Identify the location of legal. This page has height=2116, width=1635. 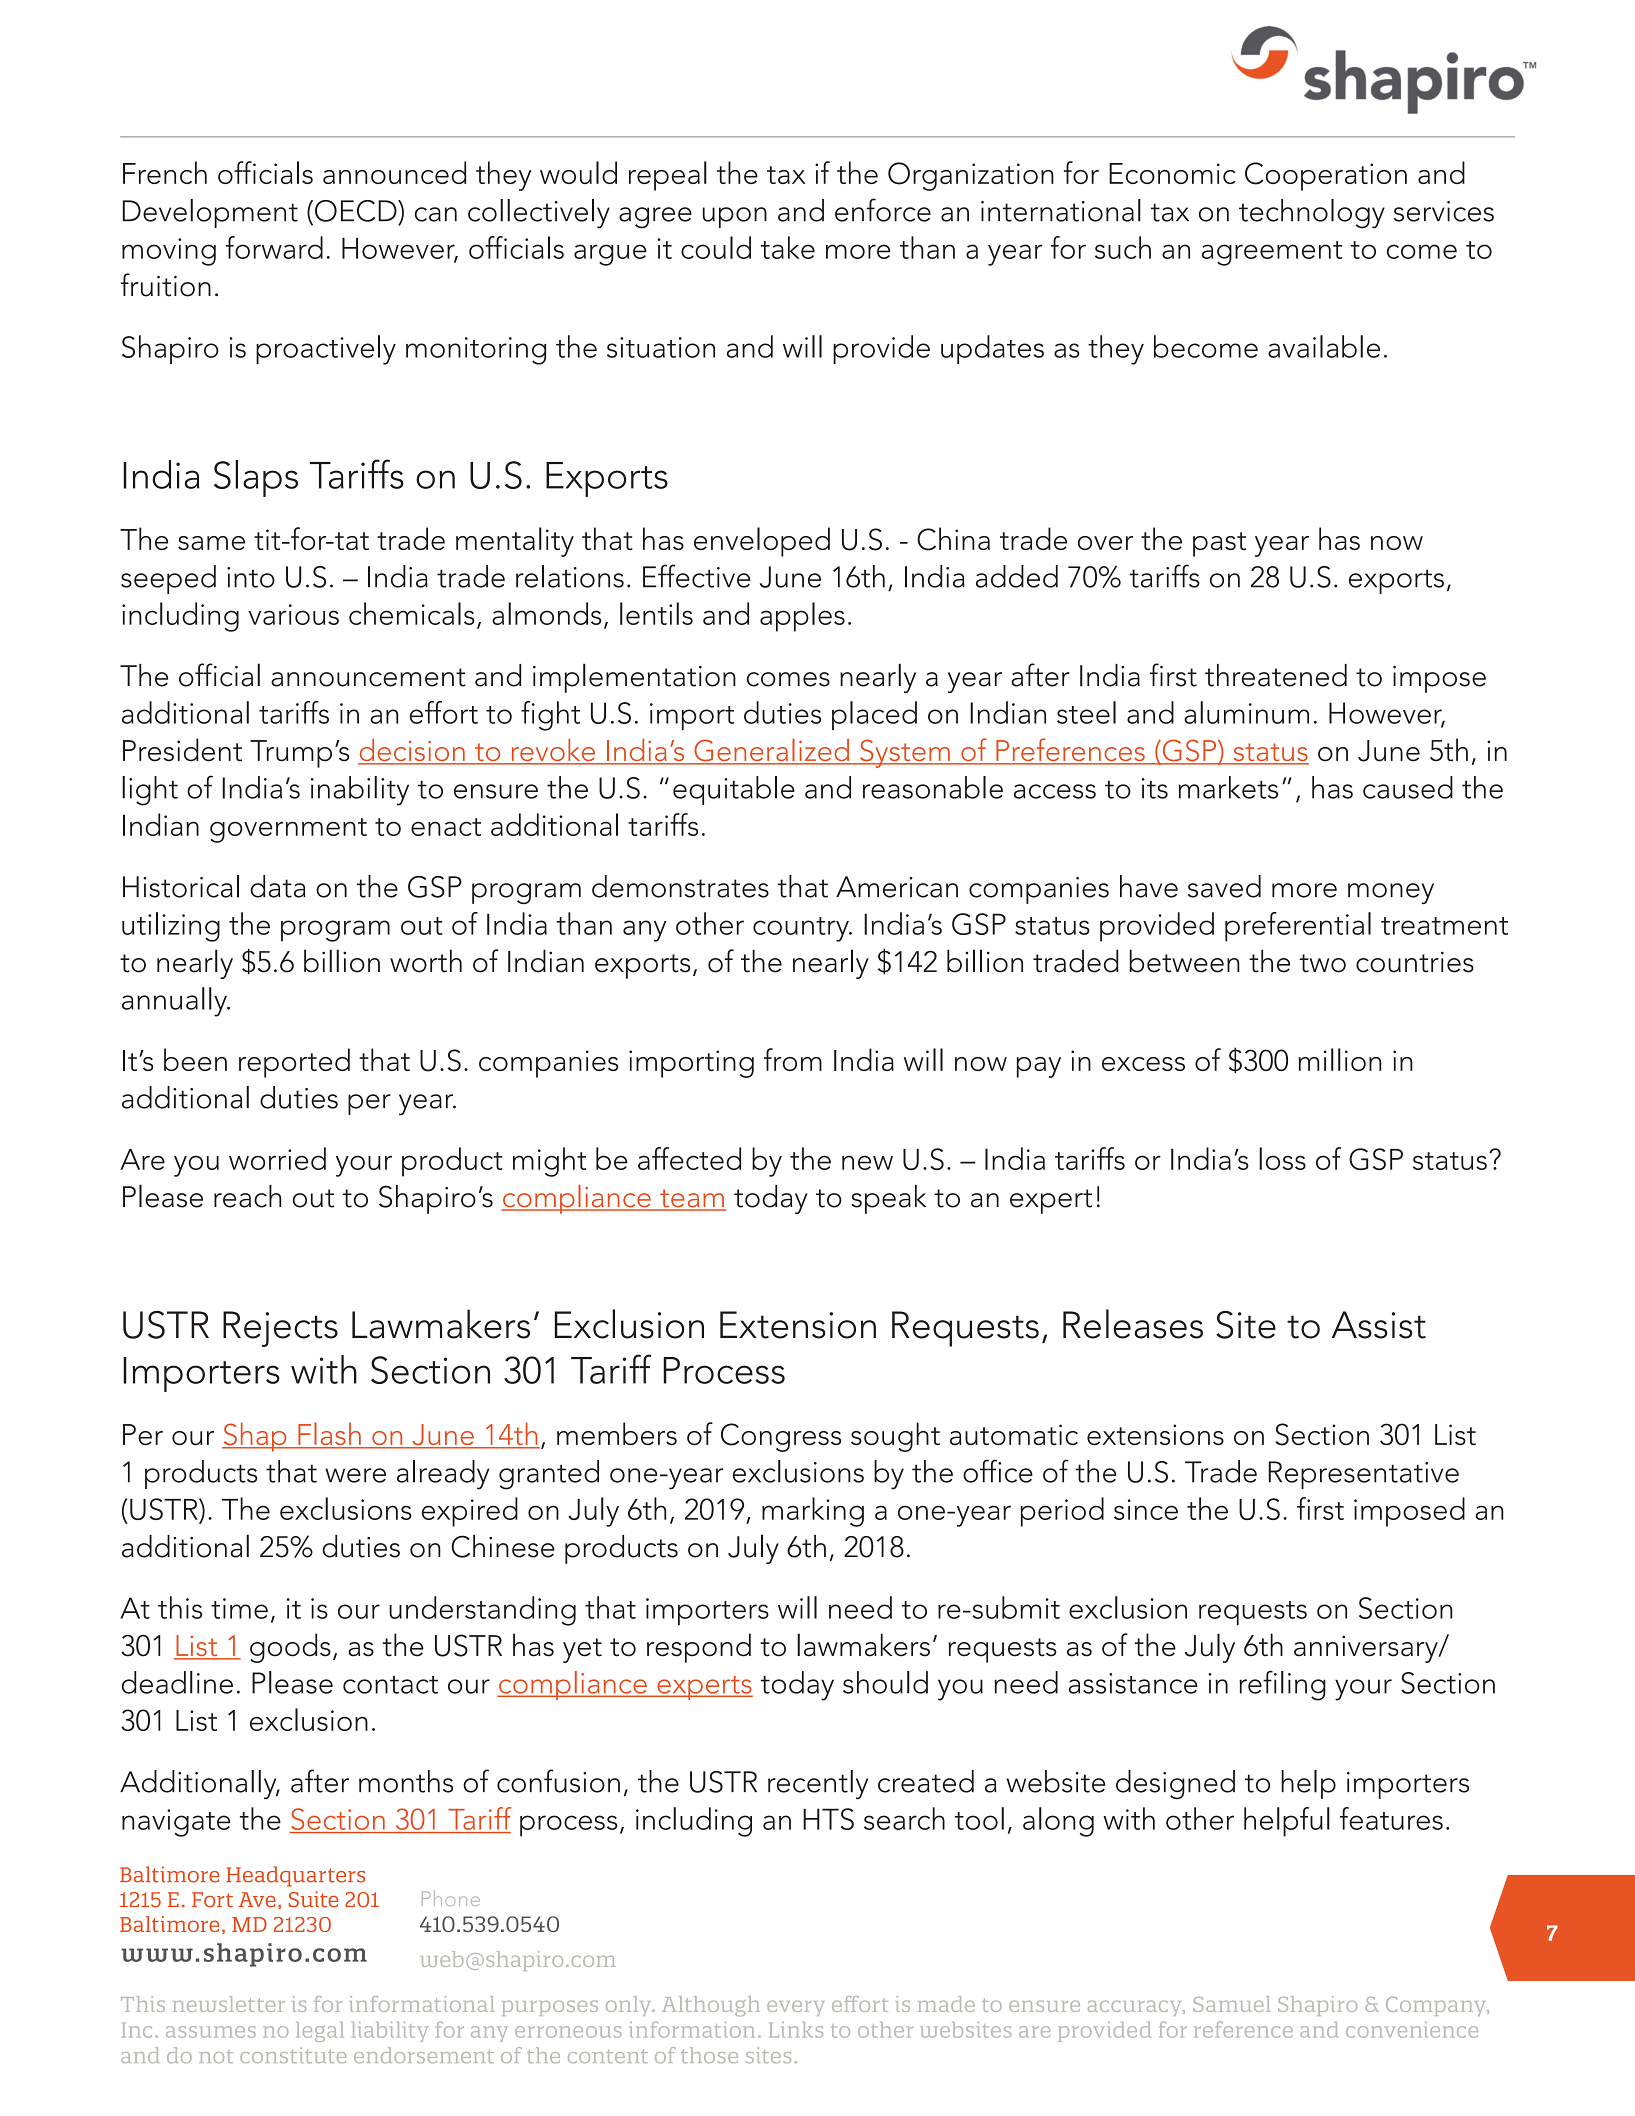
(320, 2032).
